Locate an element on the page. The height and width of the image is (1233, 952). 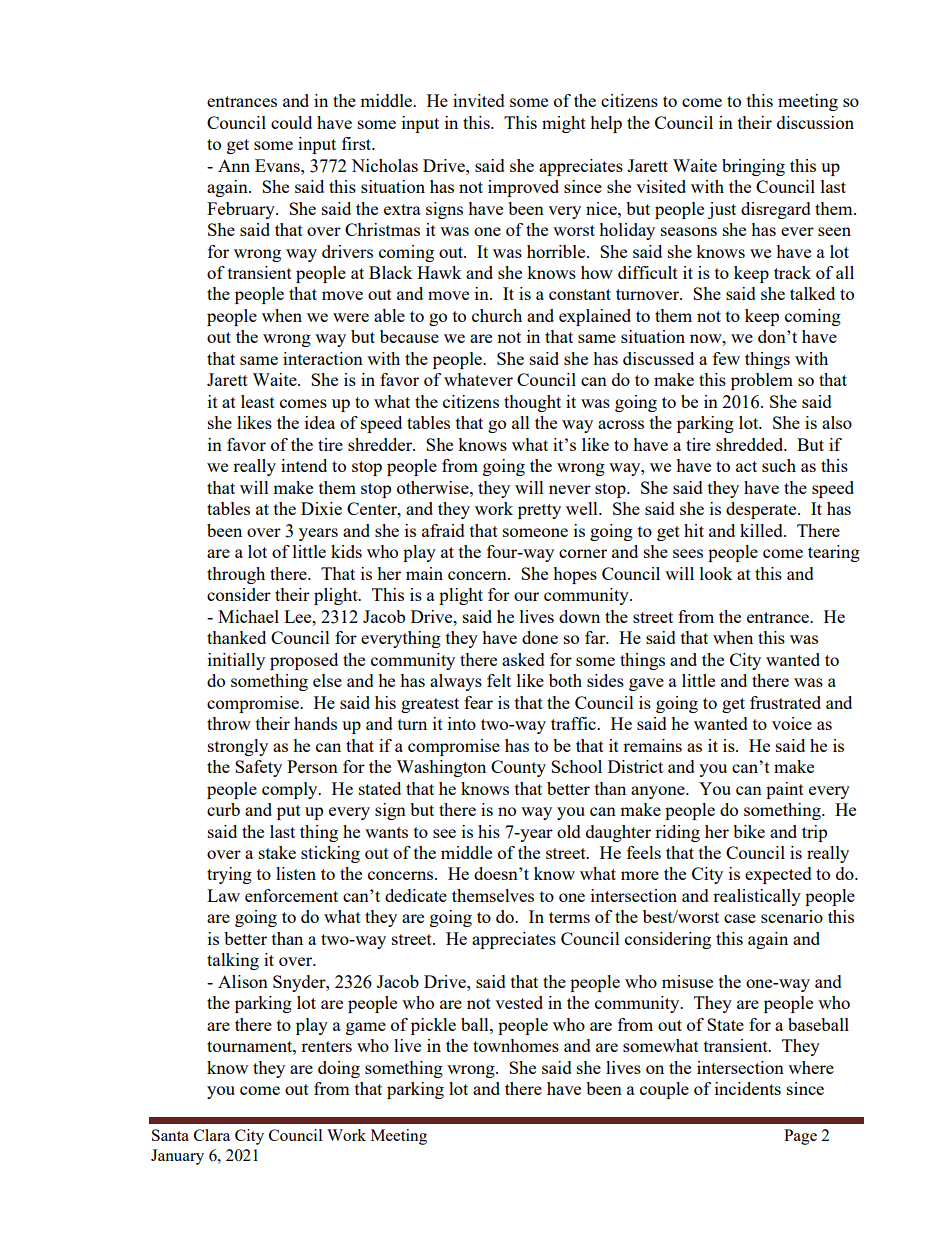
Clara is located at coordinates (212, 1135).
